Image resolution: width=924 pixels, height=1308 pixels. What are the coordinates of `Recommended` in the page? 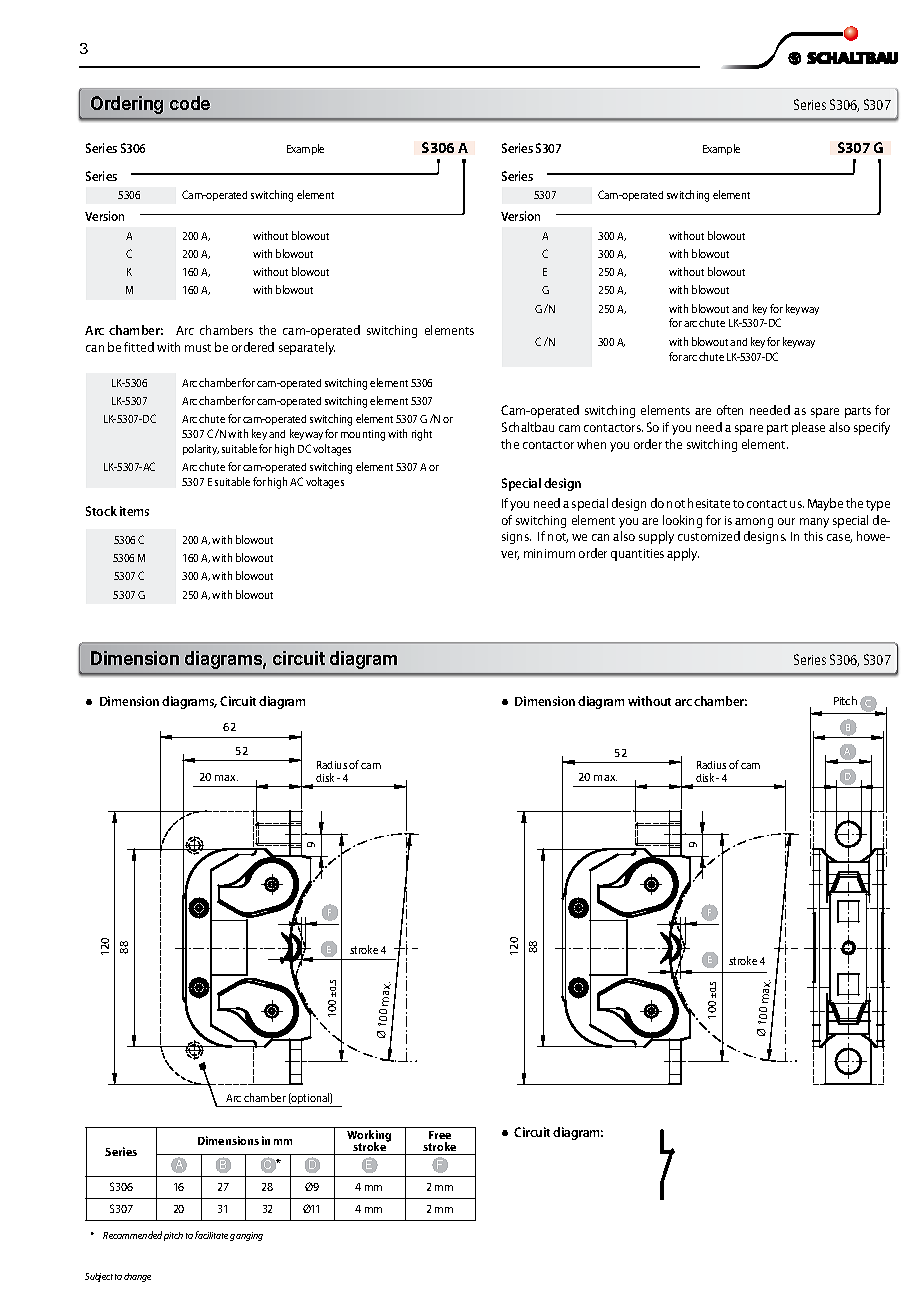 It's located at (132, 1235).
